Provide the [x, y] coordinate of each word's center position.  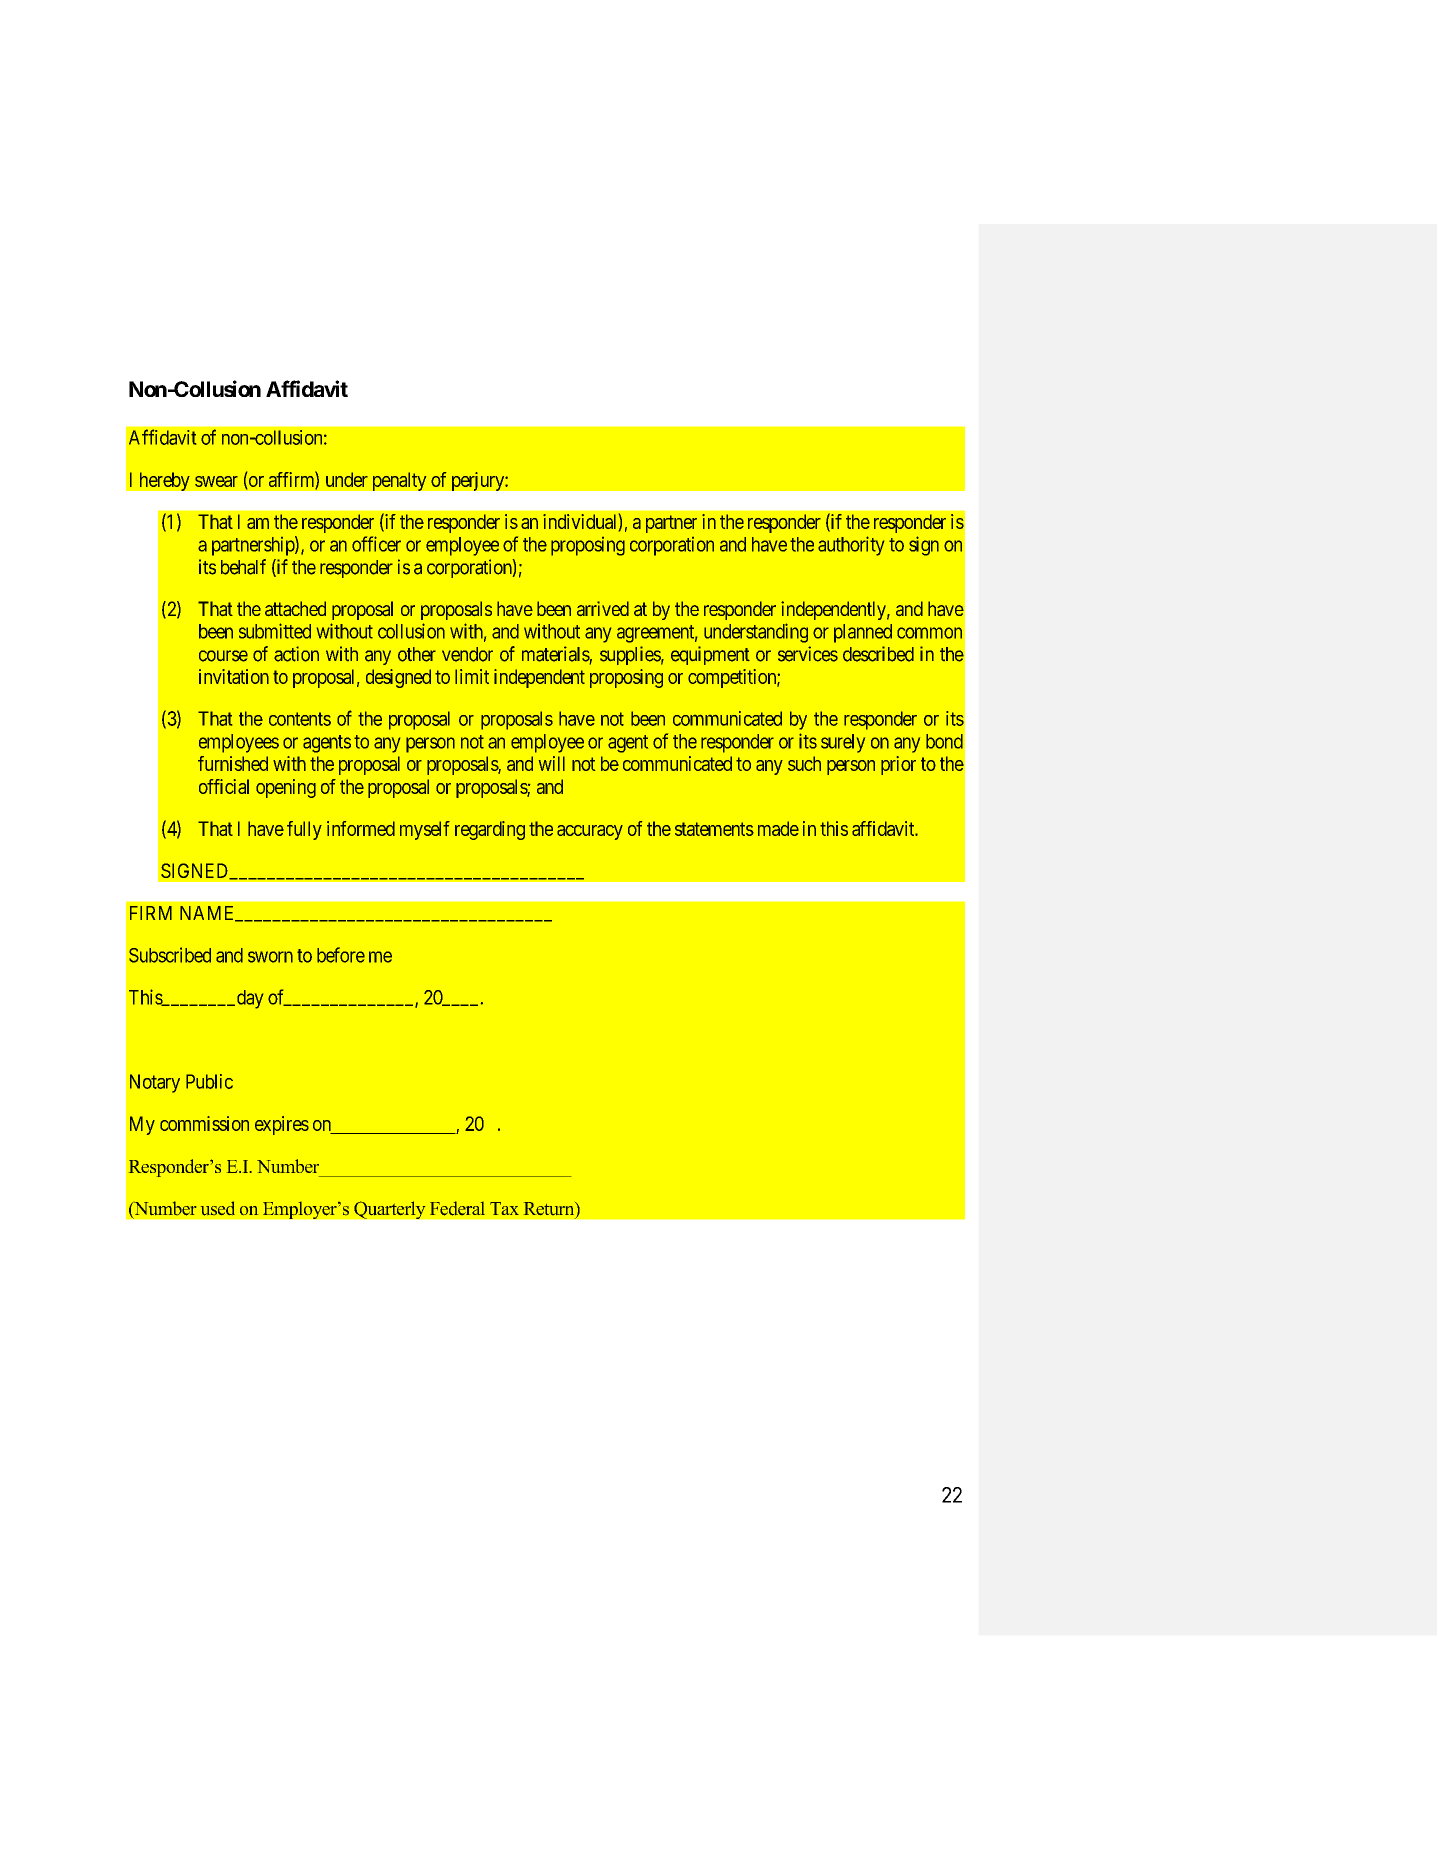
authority [851, 546]
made [778, 828]
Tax [504, 1208]
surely [843, 743]
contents [300, 719]
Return [550, 1210]
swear [216, 481]
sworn [270, 957]
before [341, 955]
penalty [400, 481]
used [218, 1208]
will [552, 763]
